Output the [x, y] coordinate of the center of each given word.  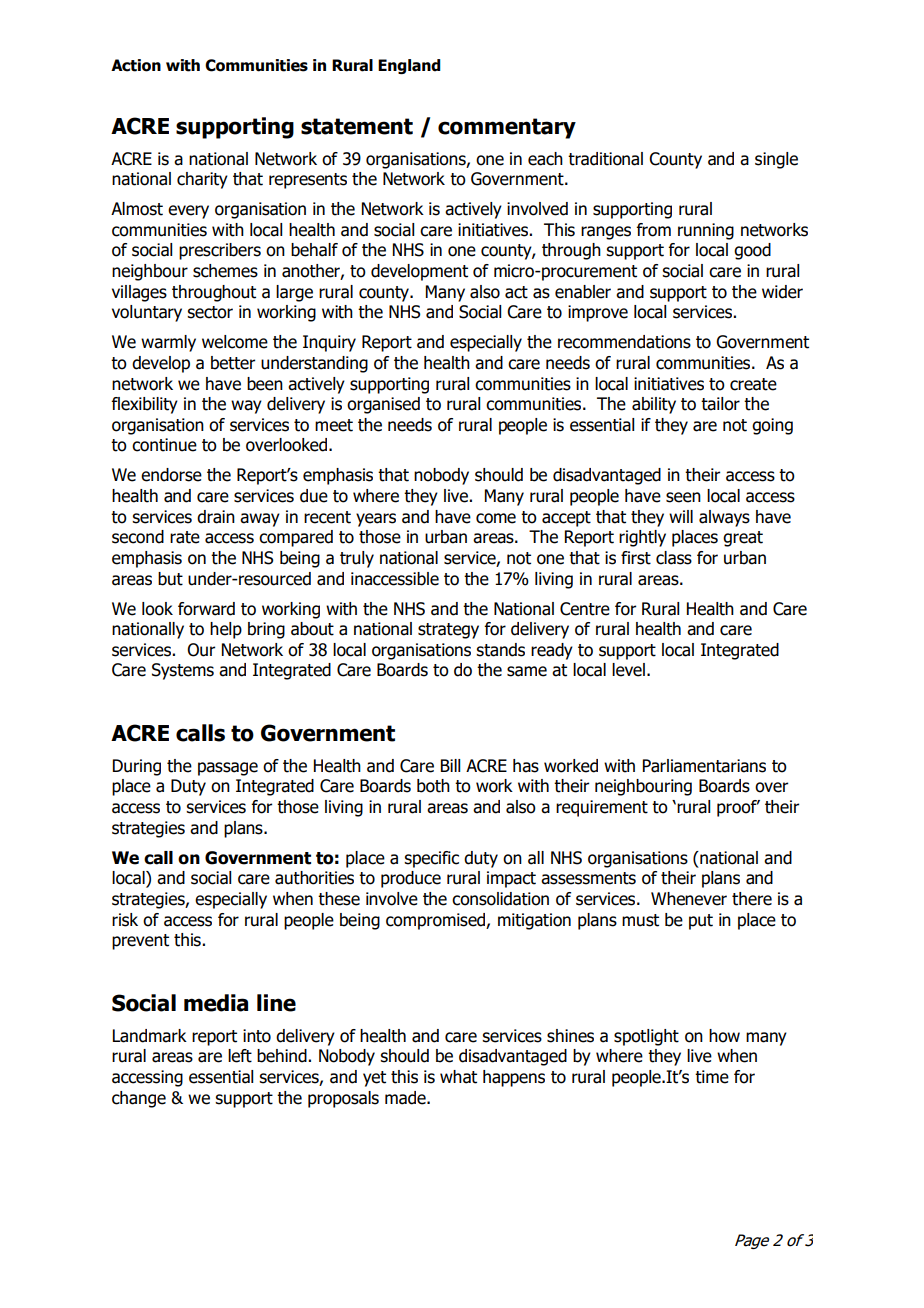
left [240, 1056]
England [409, 66]
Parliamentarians [704, 766]
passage [228, 769]
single [776, 160]
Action [136, 65]
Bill [450, 765]
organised [383, 405]
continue [164, 445]
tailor [720, 404]
